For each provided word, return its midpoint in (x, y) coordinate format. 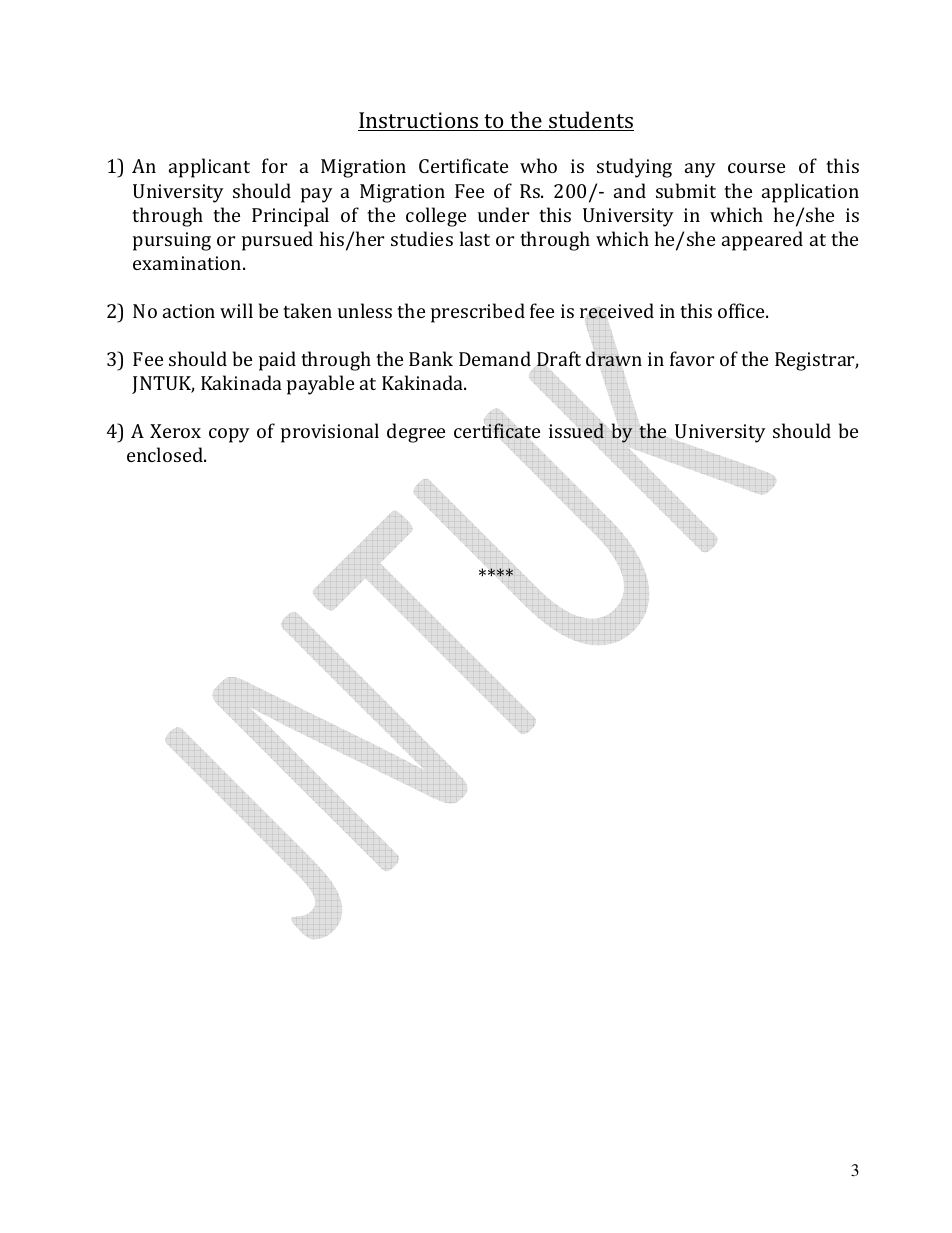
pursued (277, 241)
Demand (495, 358)
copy (229, 435)
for (274, 165)
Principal (290, 217)
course (756, 168)
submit (686, 190)
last (475, 238)
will (236, 310)
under (503, 214)
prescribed (478, 313)
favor (692, 358)
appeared (762, 241)
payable (320, 385)
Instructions (419, 121)
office (743, 310)
